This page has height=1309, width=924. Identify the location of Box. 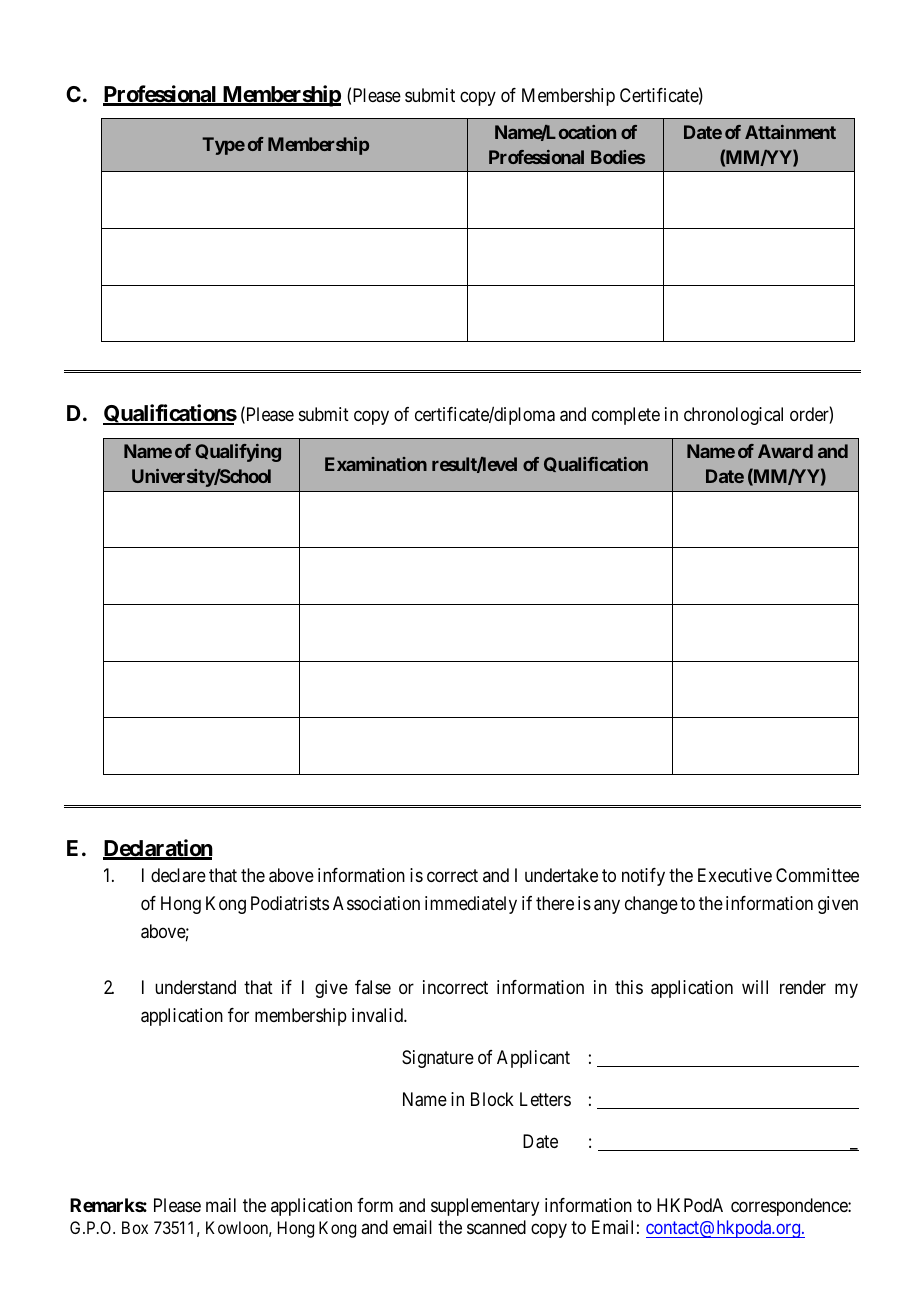
(135, 1227).
